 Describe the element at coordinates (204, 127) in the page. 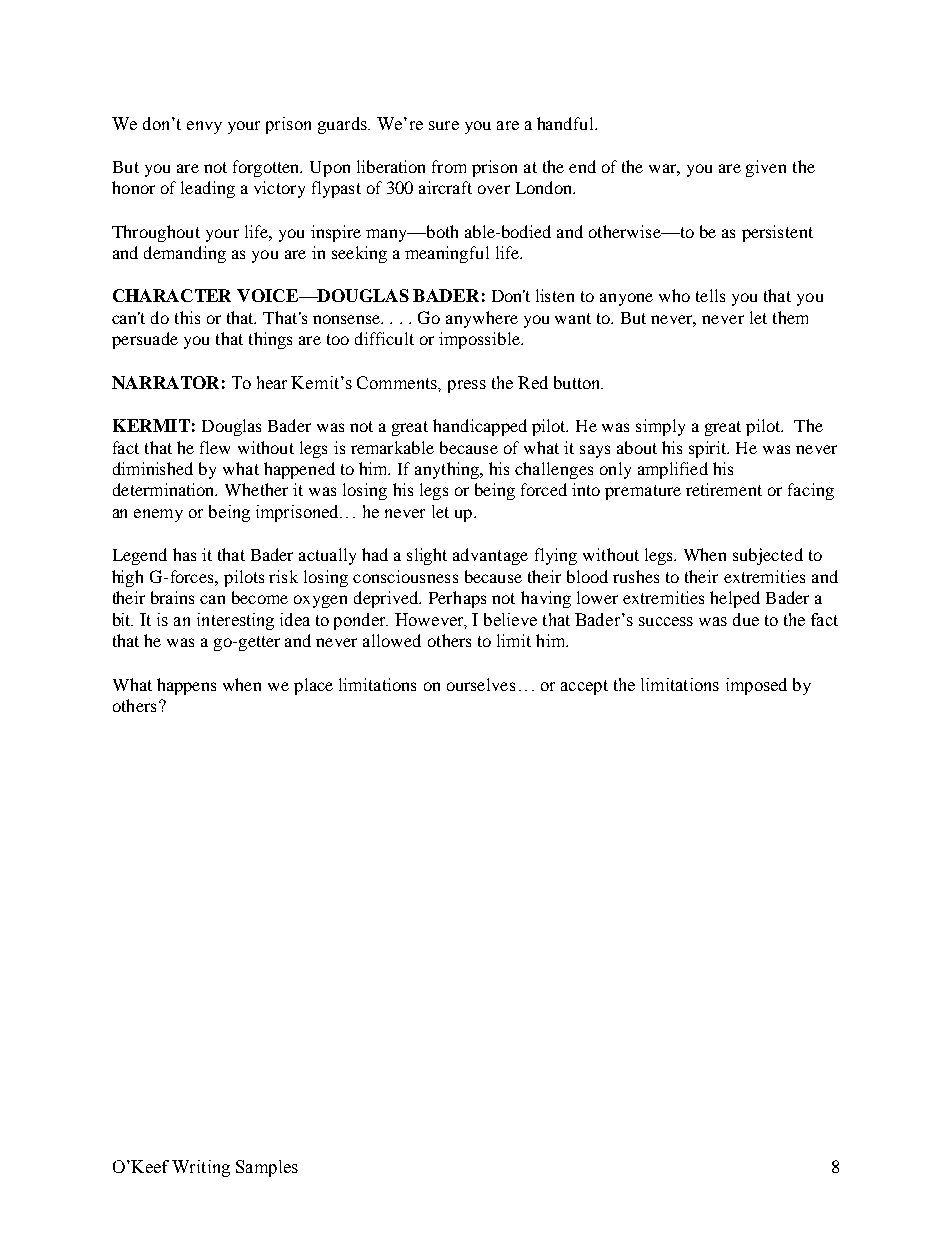

I see `envy` at that location.
